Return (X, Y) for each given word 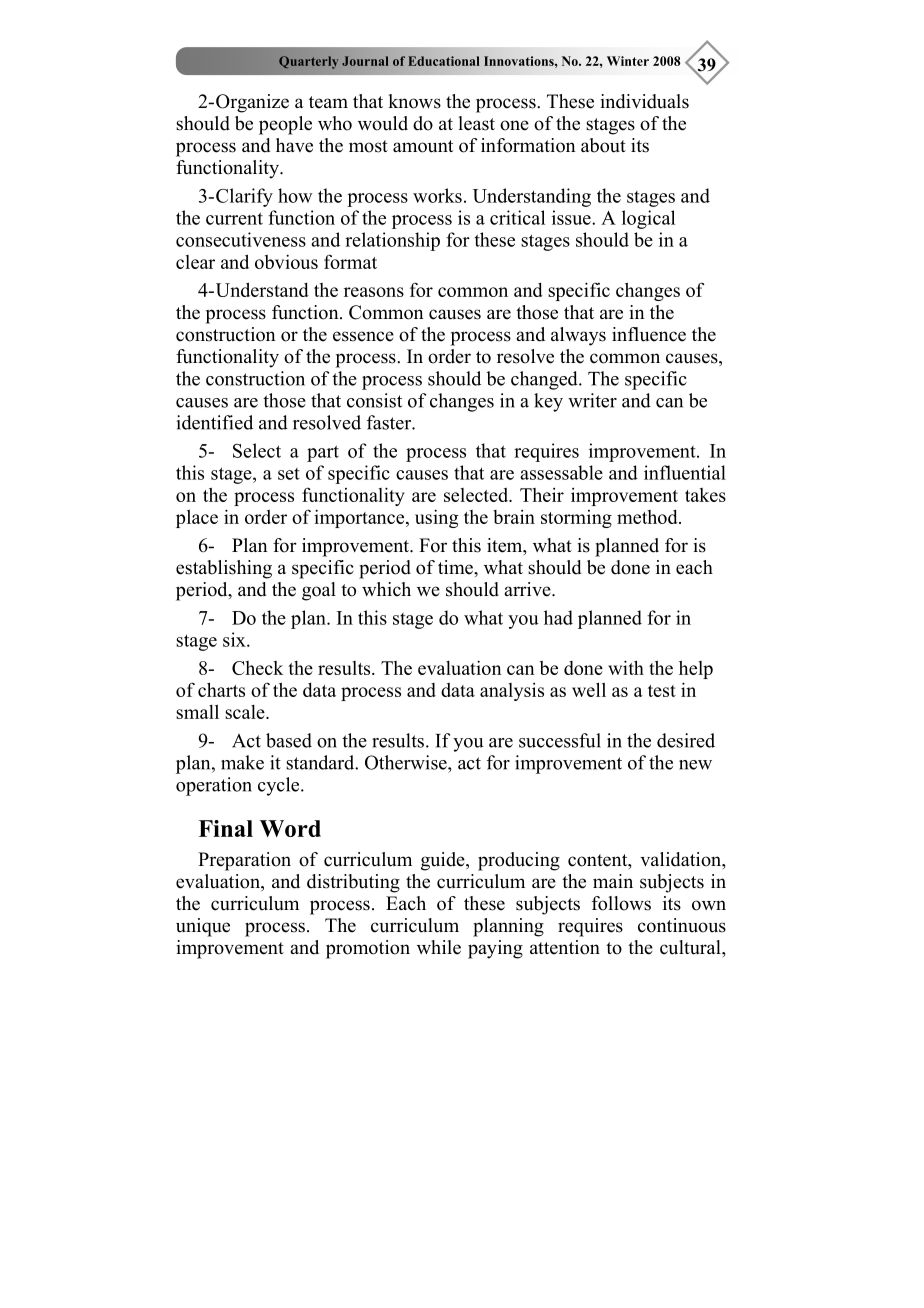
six (235, 639)
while (439, 947)
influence (649, 334)
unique (203, 927)
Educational (443, 61)
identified (214, 422)
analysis (512, 692)
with (626, 667)
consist (374, 400)
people (285, 125)
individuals (644, 101)
